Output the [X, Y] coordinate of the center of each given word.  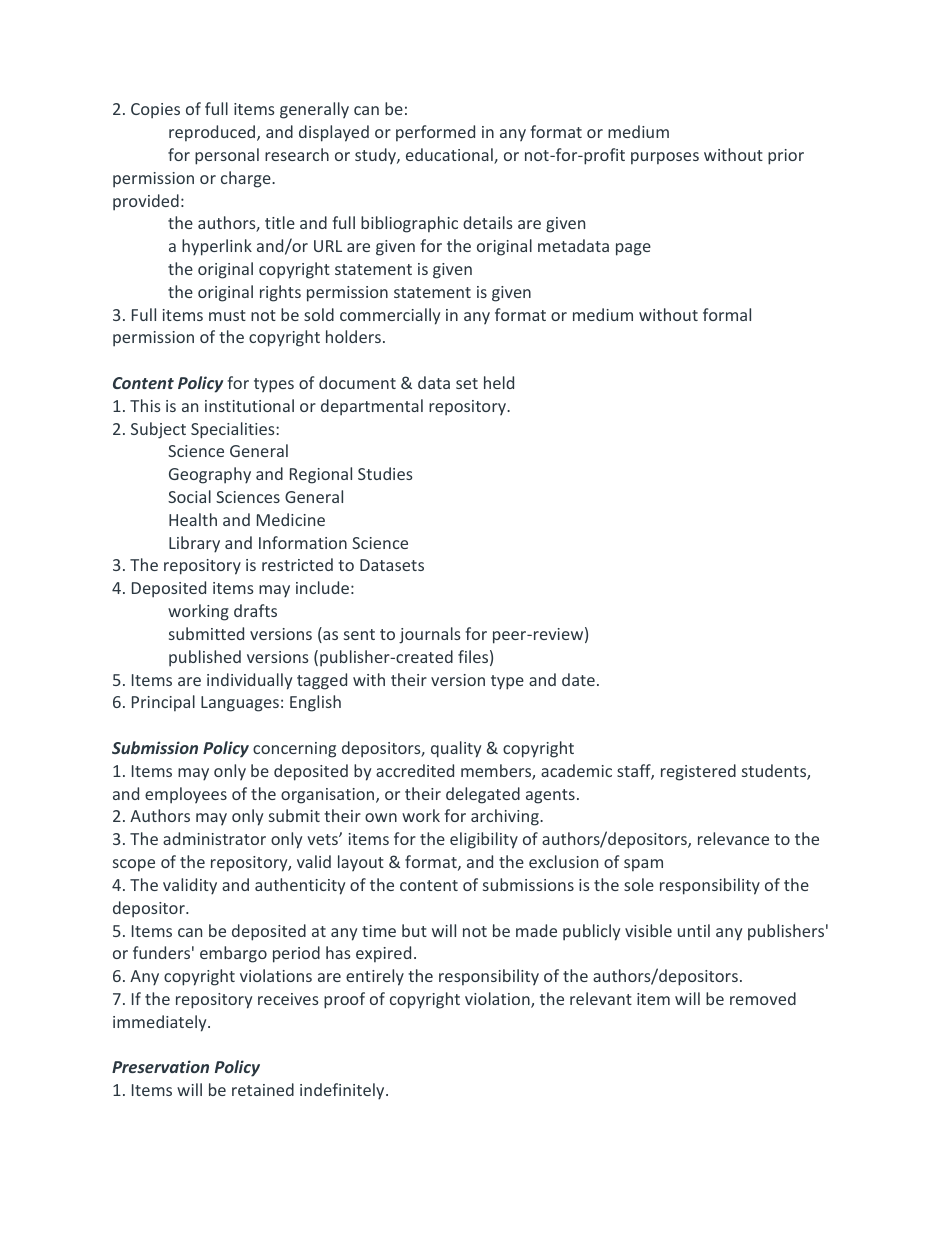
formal [727, 314]
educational [450, 156]
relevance [733, 838]
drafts [255, 610]
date [578, 679]
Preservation [160, 1066]
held [499, 382]
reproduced [213, 133]
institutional [249, 405]
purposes [665, 158]
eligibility [484, 840]
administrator [214, 838]
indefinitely [343, 1091]
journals [430, 635]
